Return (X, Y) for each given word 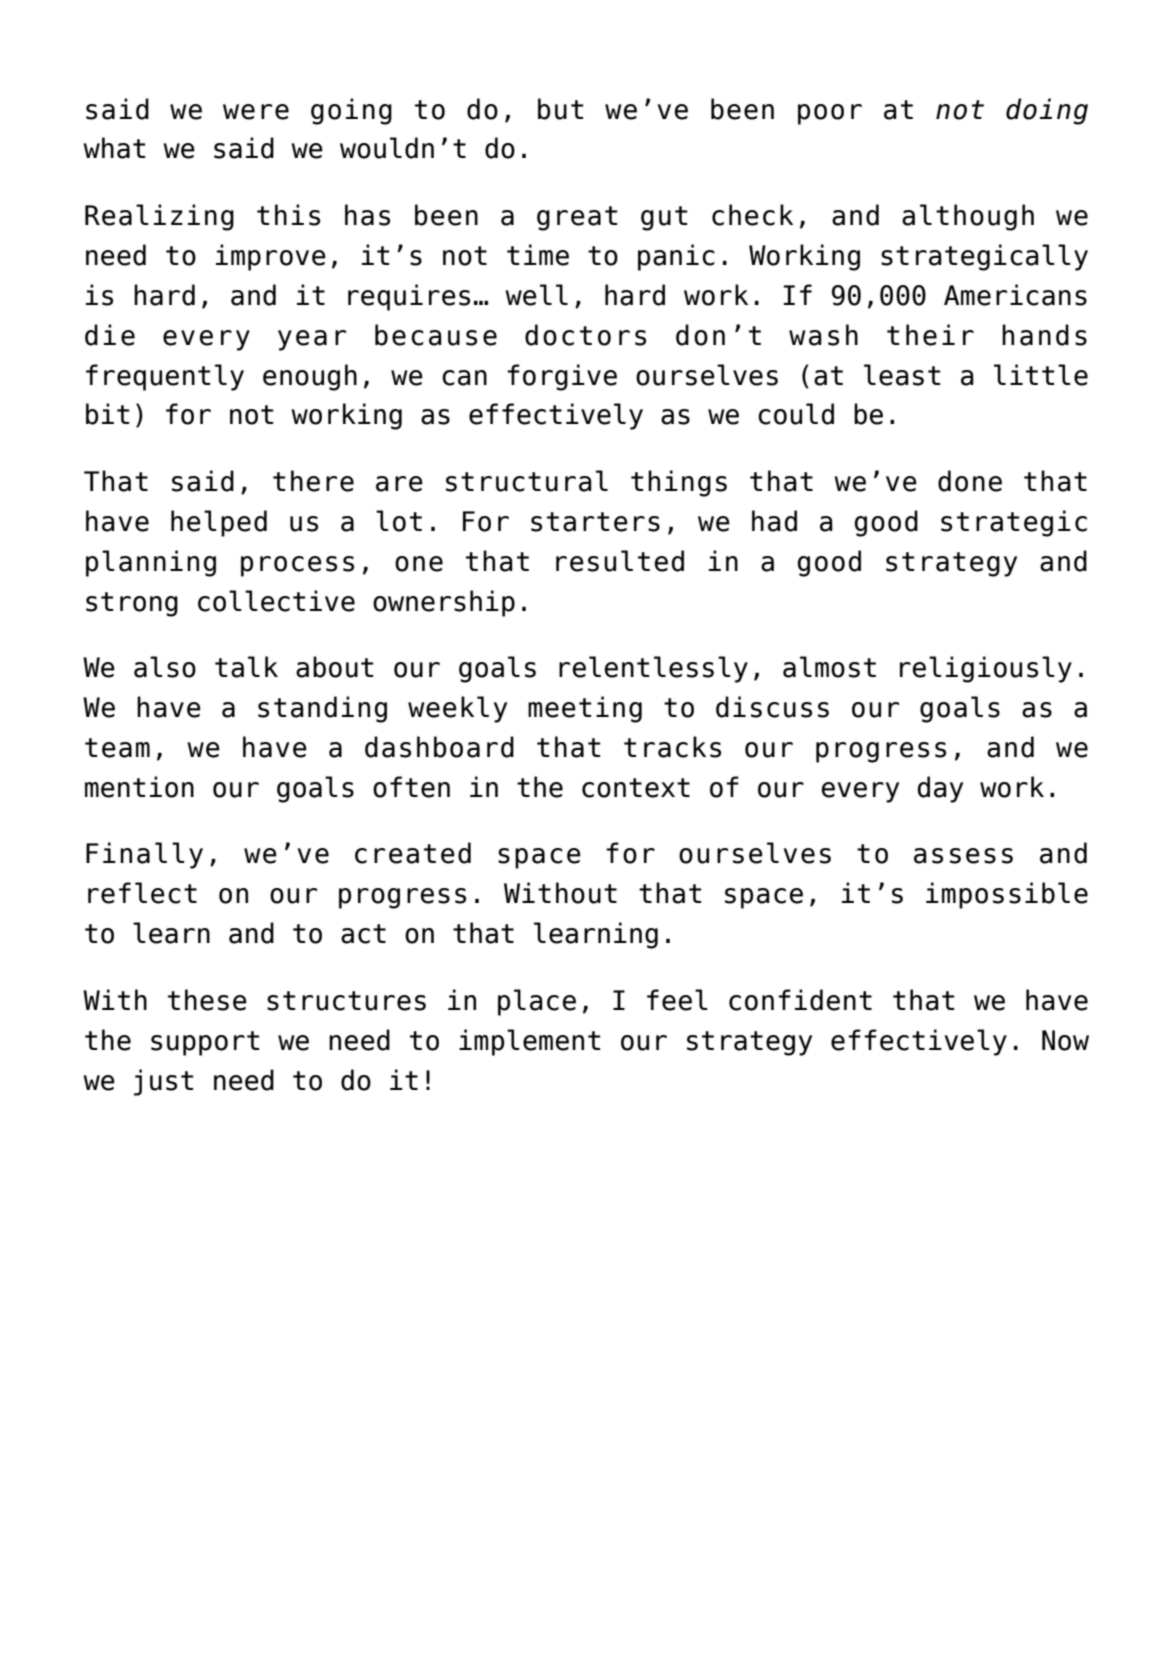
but (561, 109)
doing (1047, 111)
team (117, 748)
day (940, 789)
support (205, 1043)
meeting (585, 709)
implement (530, 1042)
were (256, 112)
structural (527, 481)
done (970, 481)
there (313, 481)
